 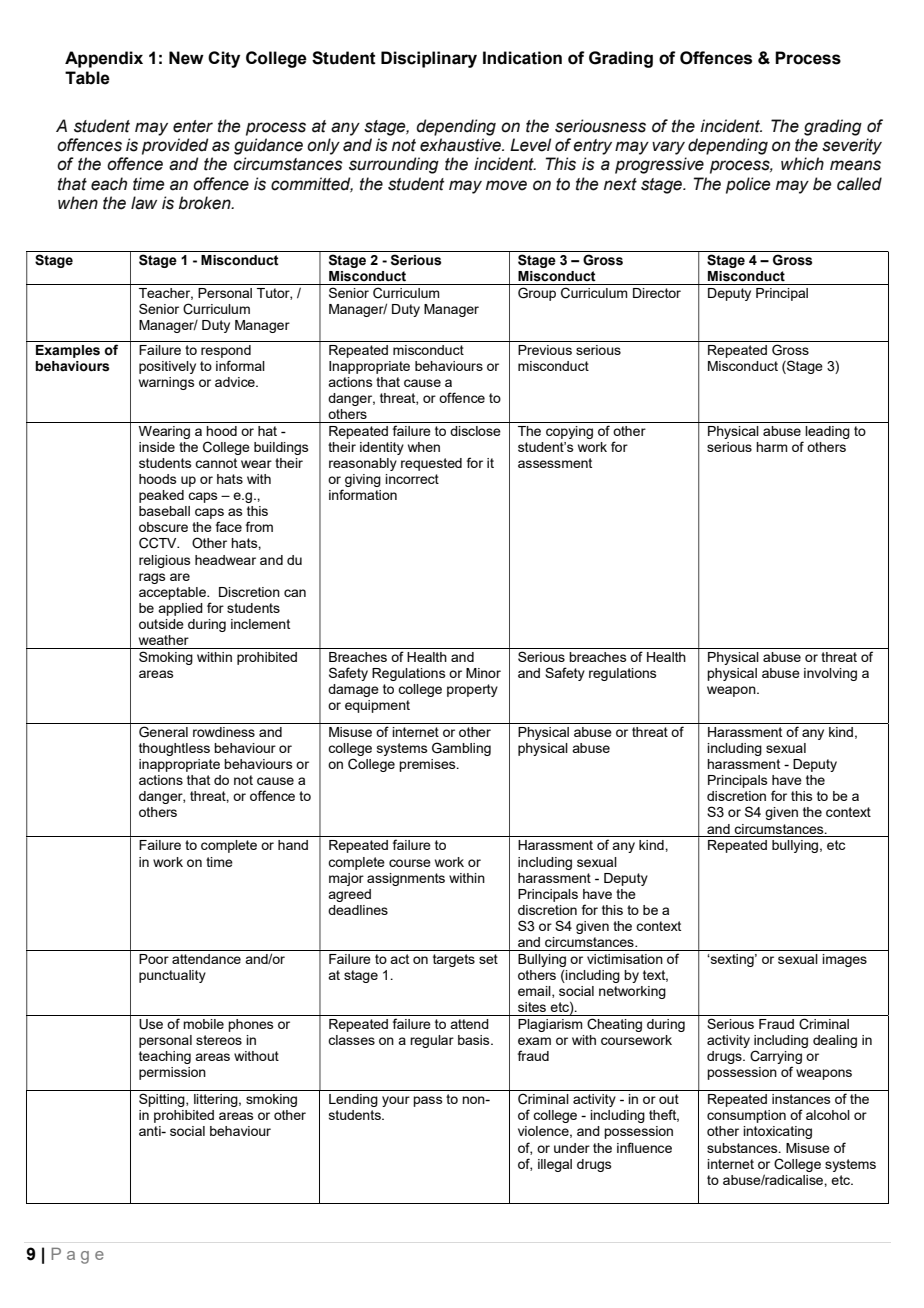 I want to click on New, so click(x=186, y=58).
